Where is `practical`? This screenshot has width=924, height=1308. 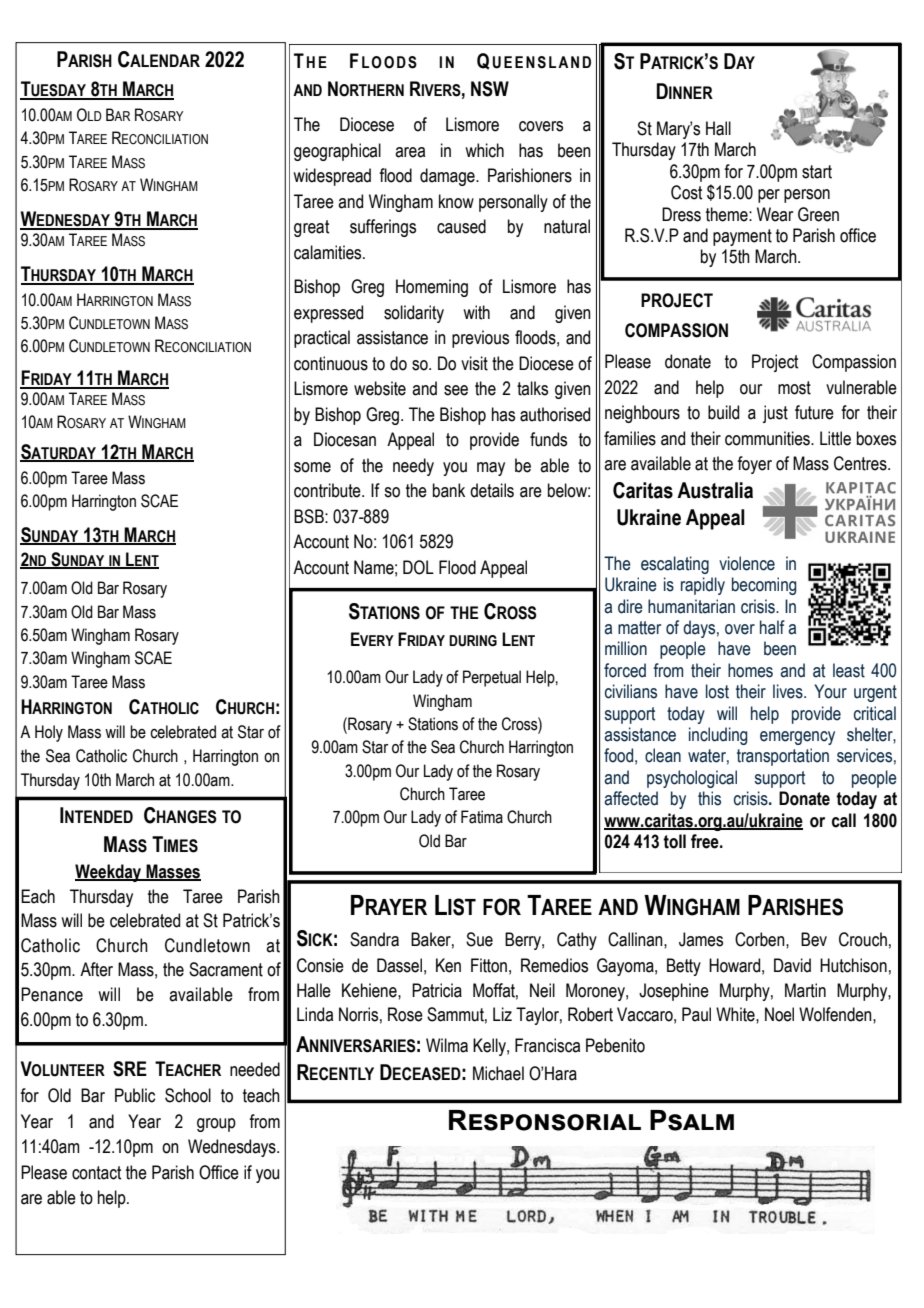
practical is located at coordinates (322, 339).
